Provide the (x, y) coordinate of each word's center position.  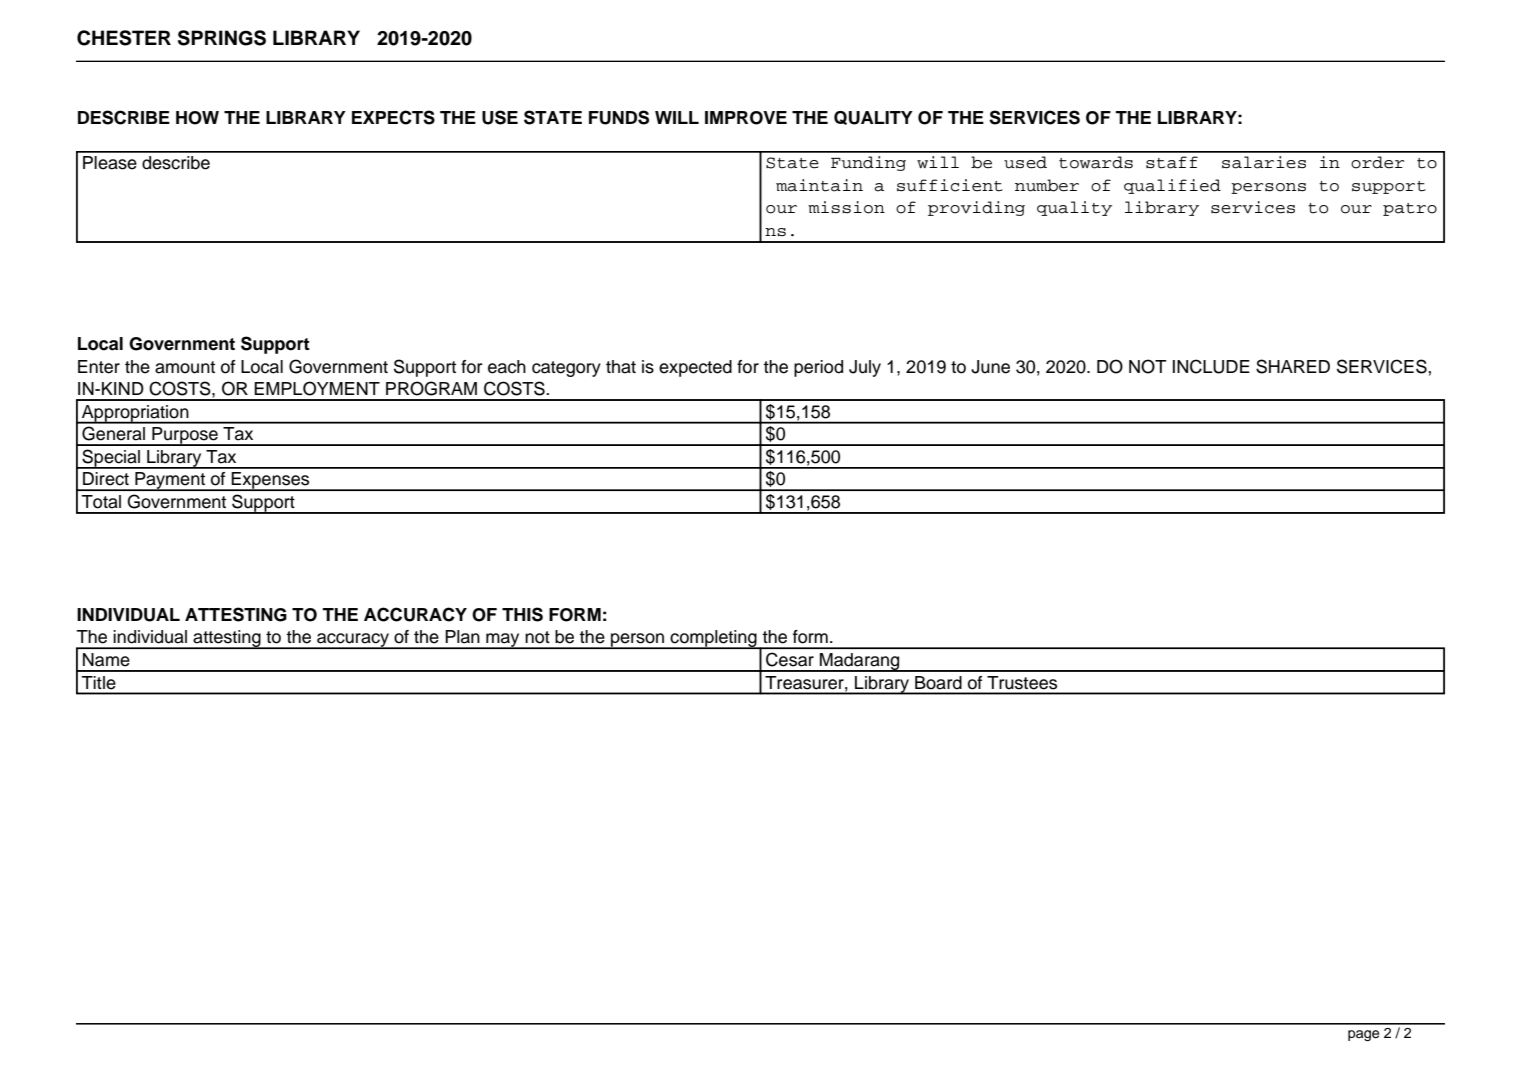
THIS (522, 614)
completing (714, 639)
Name (106, 660)
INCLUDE (1211, 366)
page (1363, 1035)
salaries (1264, 162)
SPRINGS (222, 38)
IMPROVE (746, 118)
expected (695, 368)
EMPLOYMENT (317, 388)
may (503, 641)
